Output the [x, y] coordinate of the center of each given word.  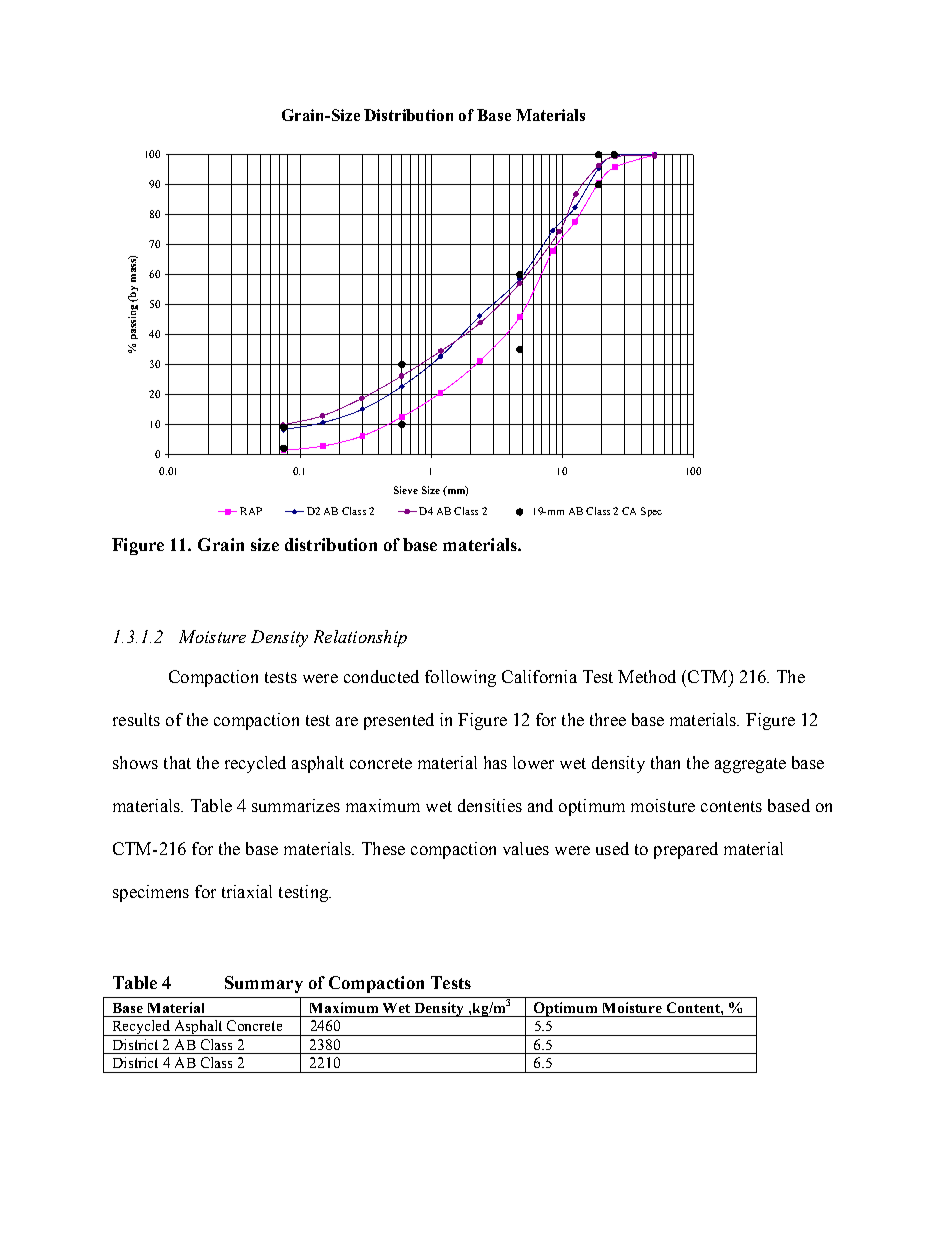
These [383, 848]
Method [647, 676]
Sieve [406, 490]
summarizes [296, 805]
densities [490, 805]
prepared [686, 850]
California [539, 676]
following [460, 678]
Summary [264, 984]
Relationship [360, 638]
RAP [251, 511]
